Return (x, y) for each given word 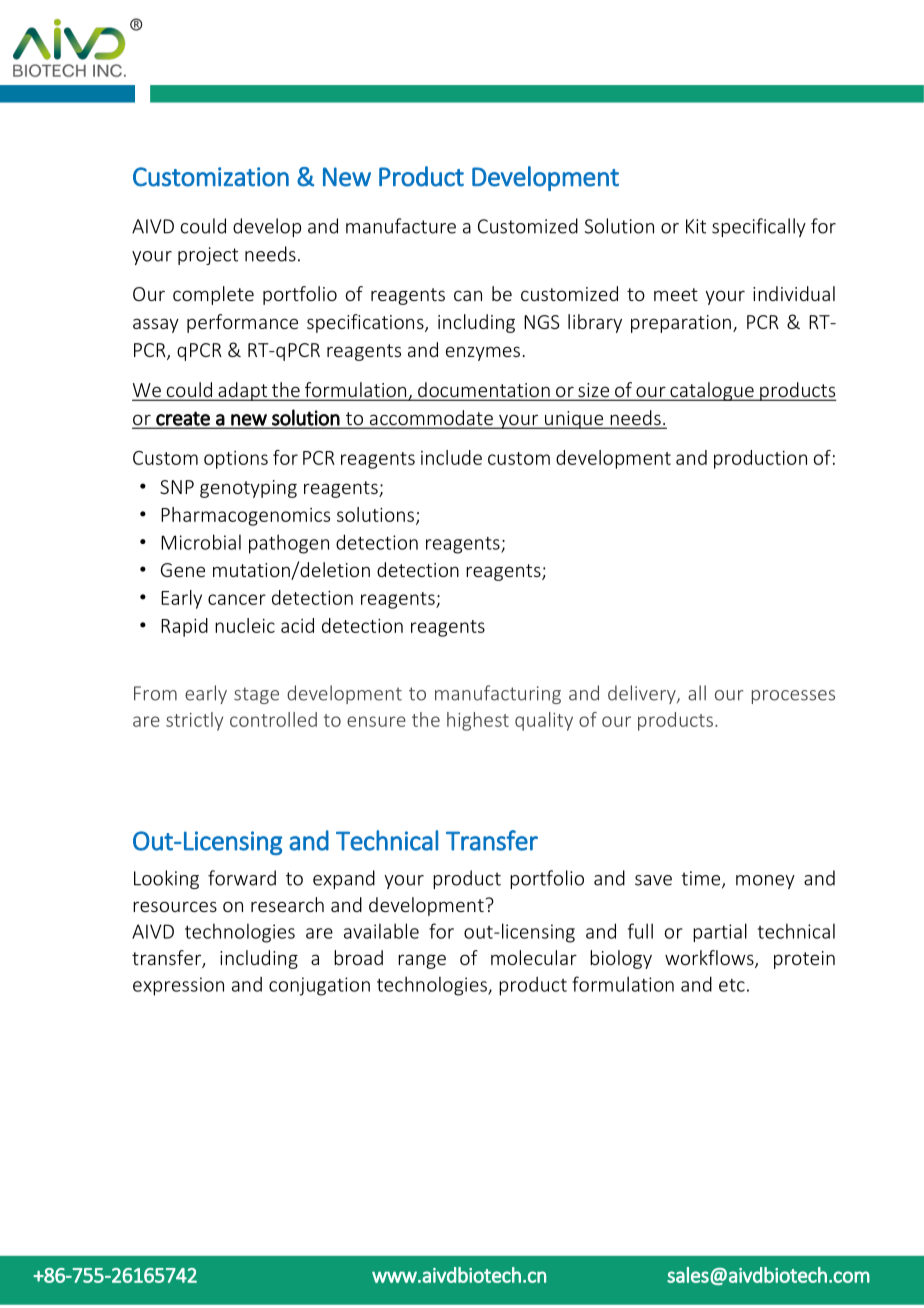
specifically (759, 227)
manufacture (401, 226)
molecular (534, 957)
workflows (710, 959)
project (208, 256)
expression (178, 986)
